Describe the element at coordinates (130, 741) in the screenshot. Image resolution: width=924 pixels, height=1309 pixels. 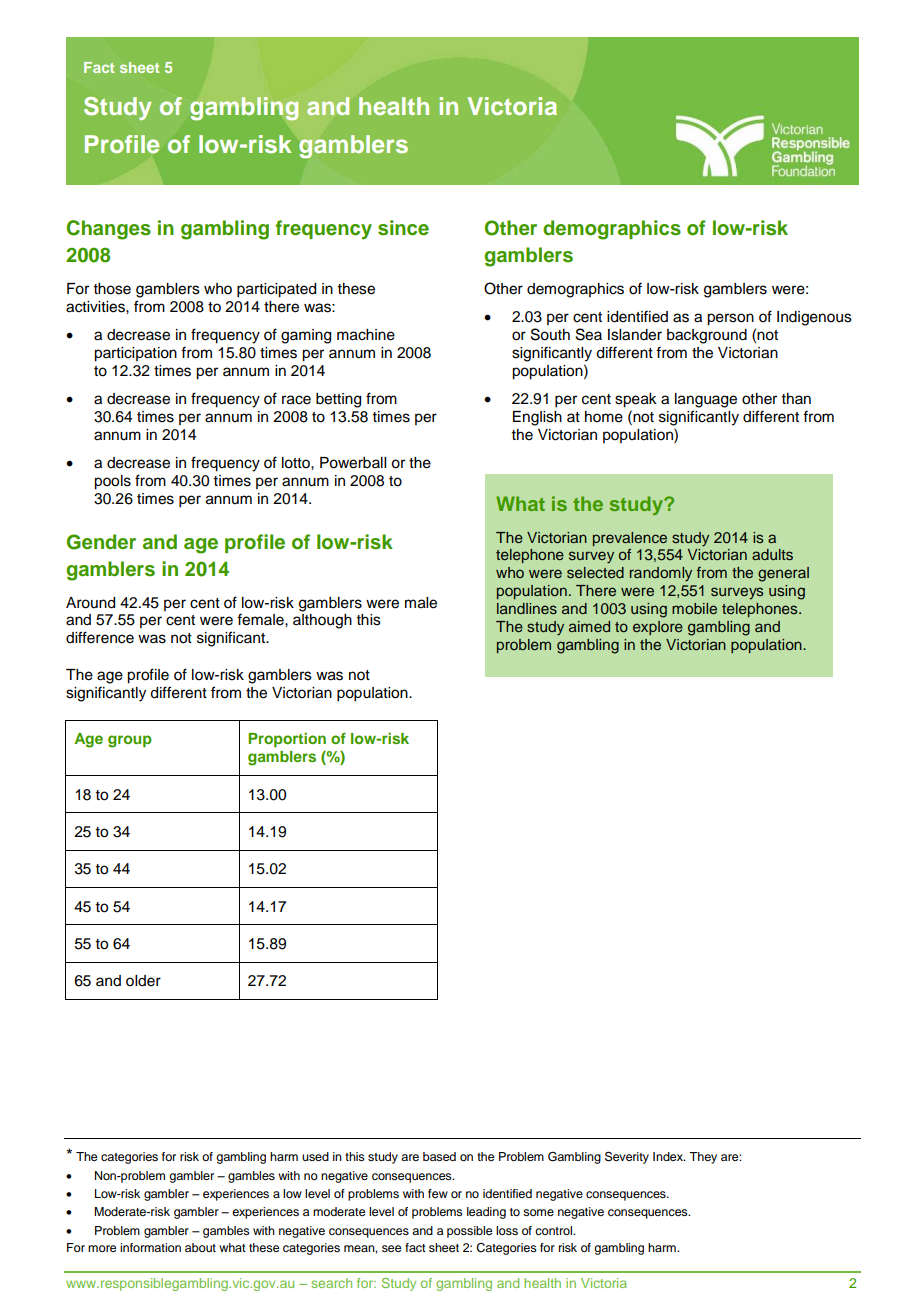
I see `group` at that location.
